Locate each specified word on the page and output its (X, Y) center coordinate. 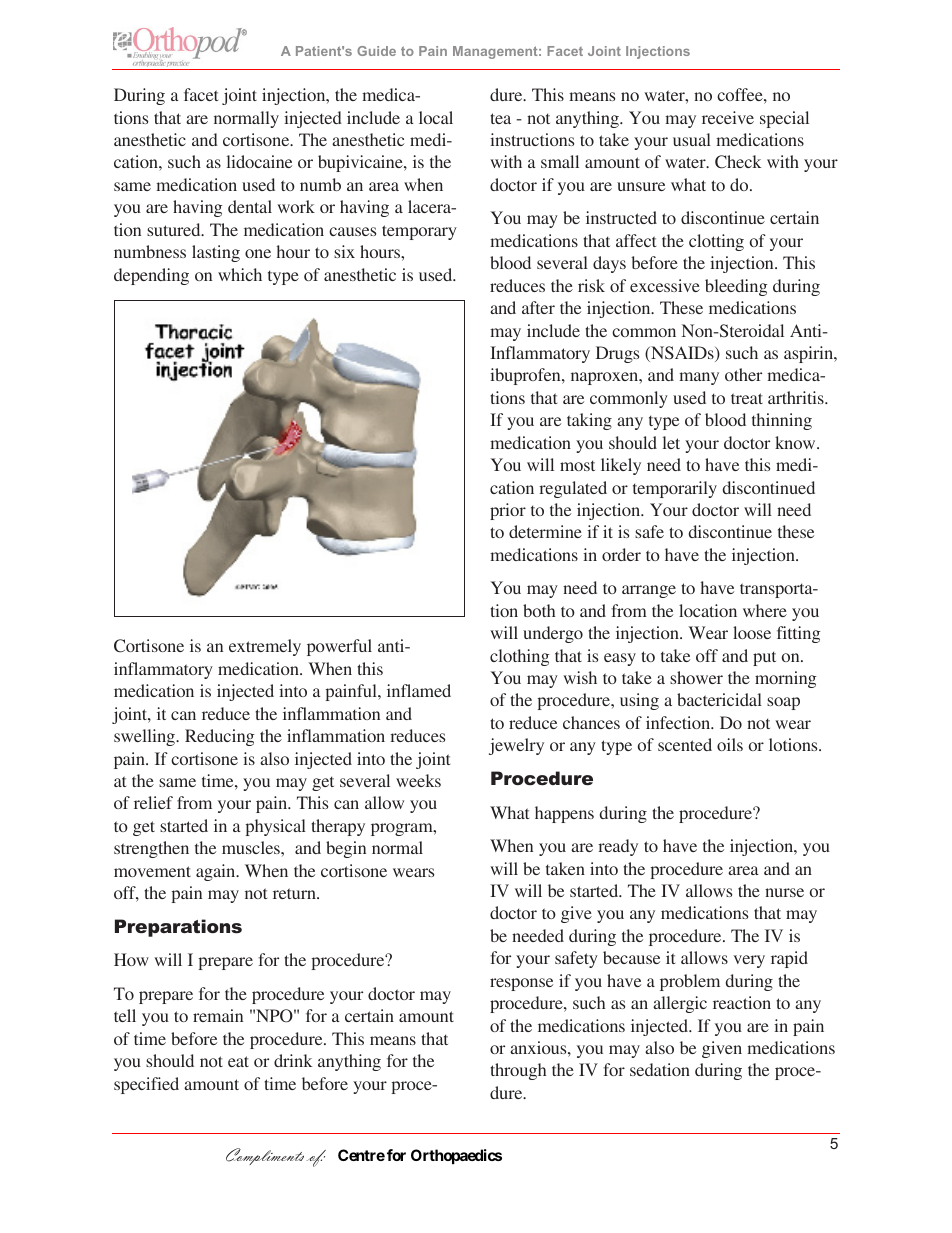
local (436, 117)
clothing (519, 657)
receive (728, 117)
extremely (265, 647)
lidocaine (259, 161)
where (765, 610)
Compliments (265, 1156)
